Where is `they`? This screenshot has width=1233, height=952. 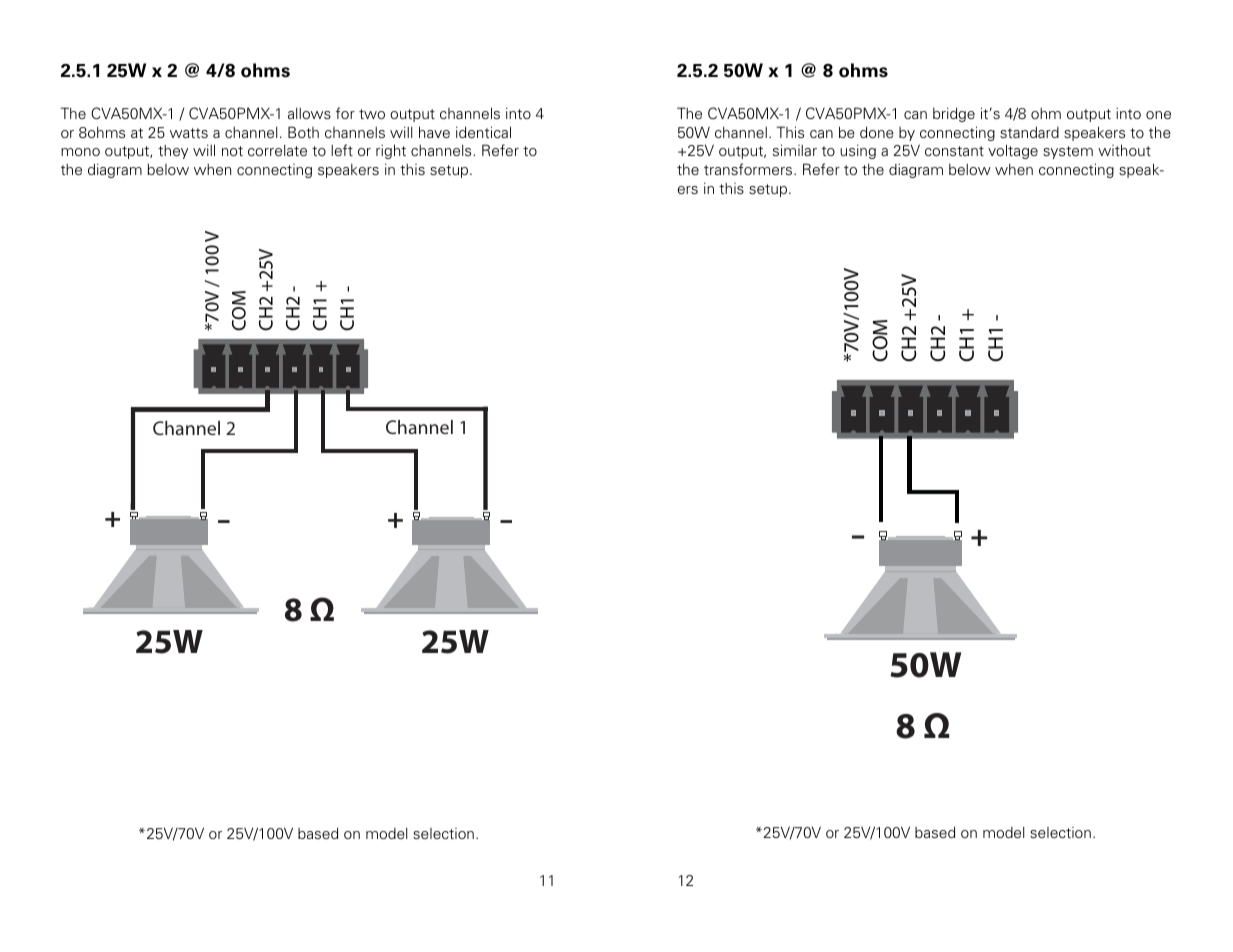 they is located at coordinates (173, 152).
